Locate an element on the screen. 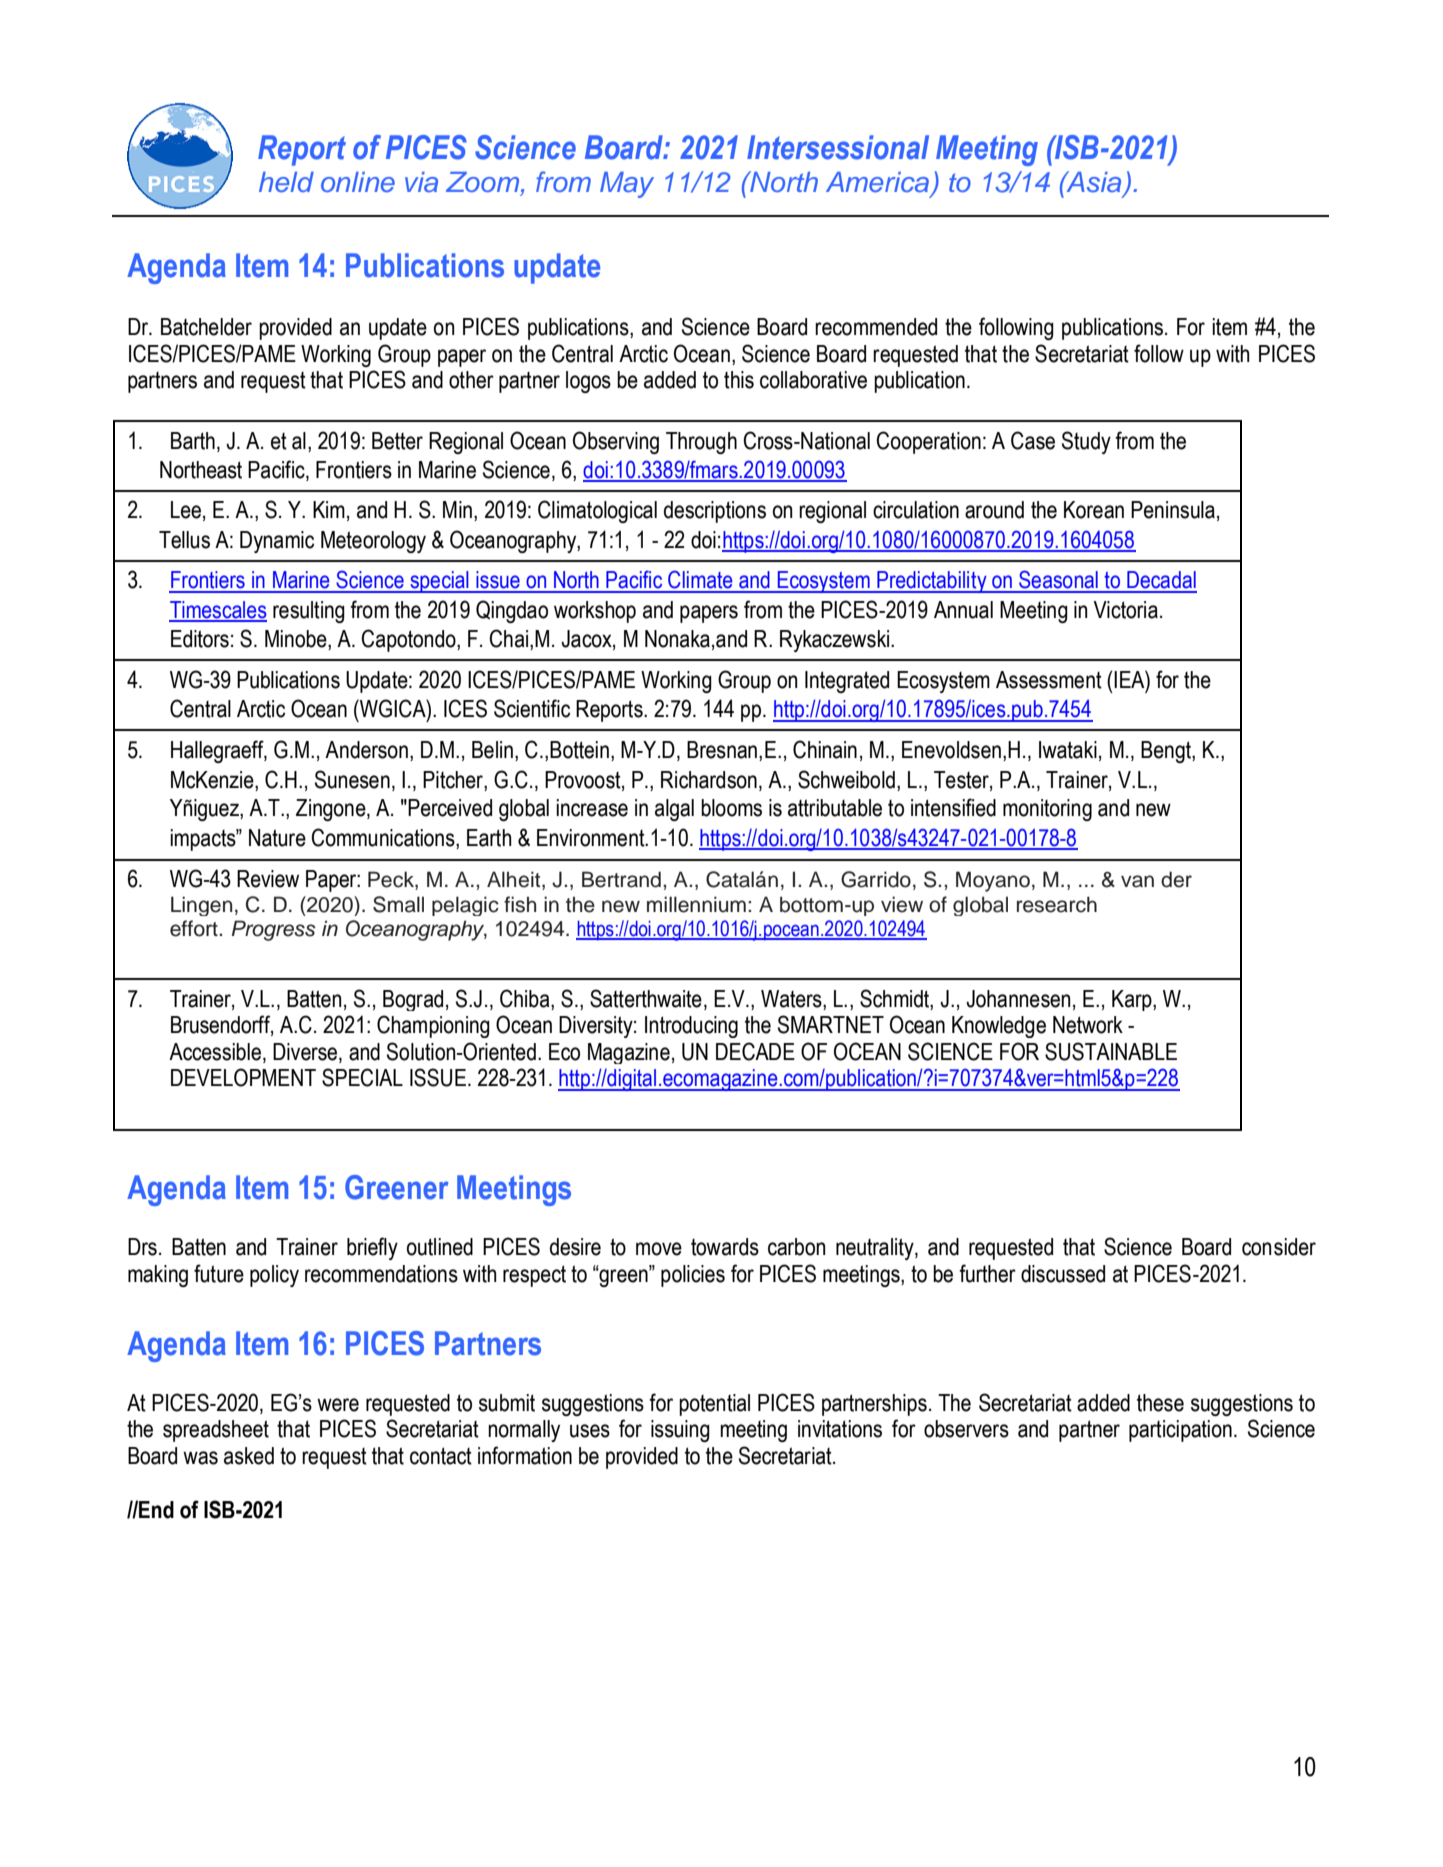 The image size is (1443, 1867). descriptions is located at coordinates (715, 512).
